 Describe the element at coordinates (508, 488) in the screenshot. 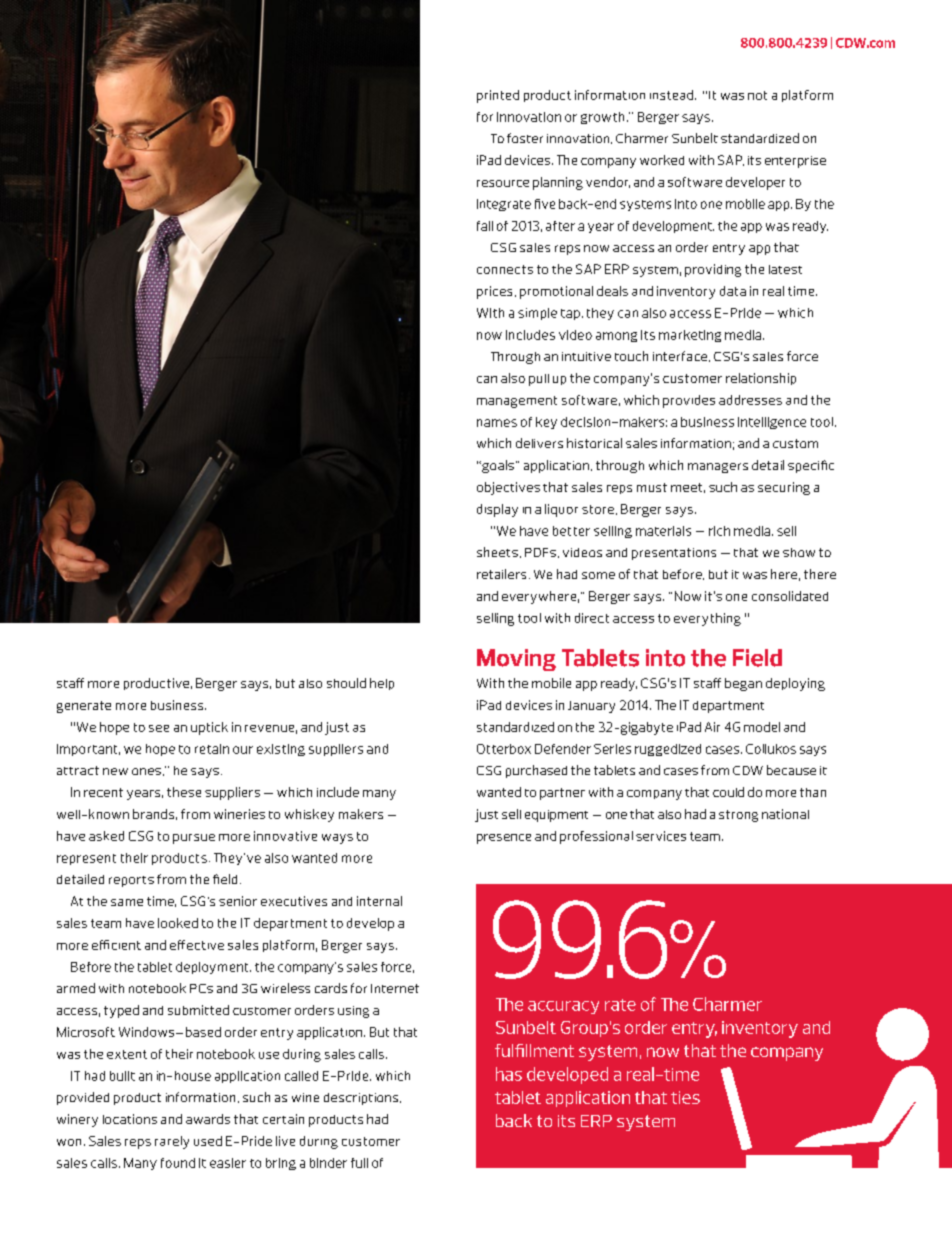

I see `objectives` at that location.
